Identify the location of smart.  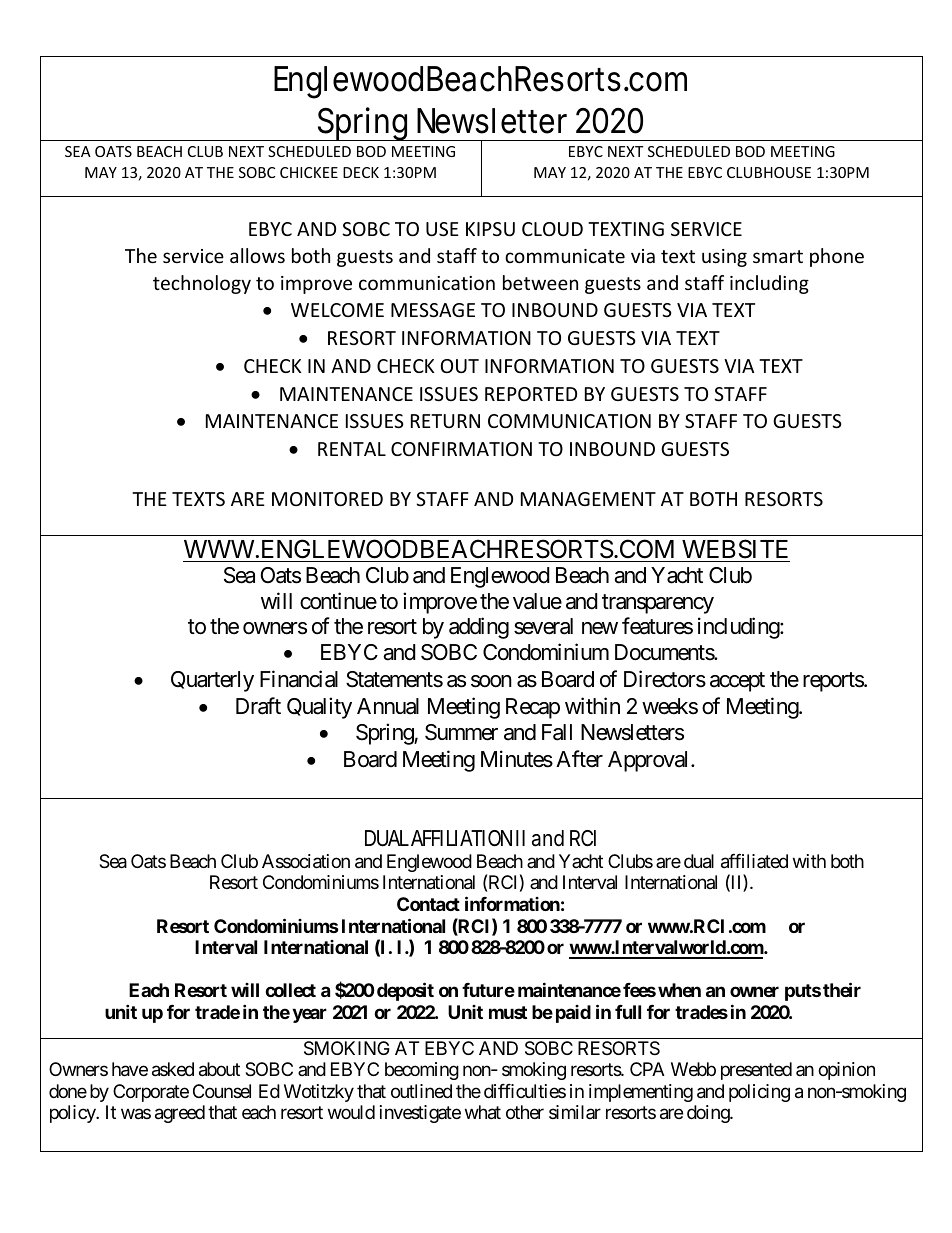
(778, 256).
